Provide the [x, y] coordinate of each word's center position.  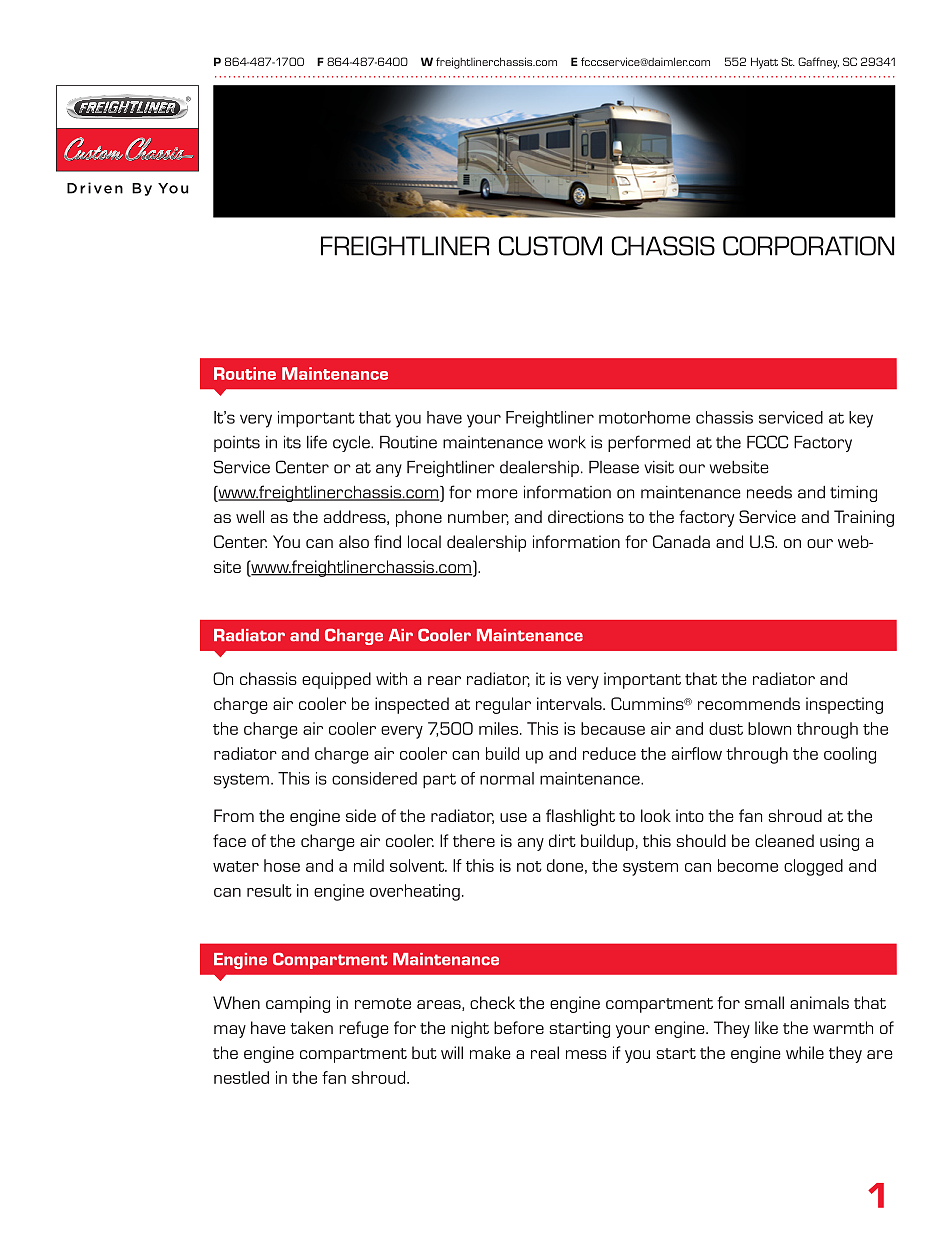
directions [586, 516]
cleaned [784, 840]
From [234, 815]
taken [311, 1027]
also [354, 541]
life [317, 442]
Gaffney [818, 63]
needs [769, 492]
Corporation [808, 246]
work [567, 442]
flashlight [580, 817]
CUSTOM [550, 246]
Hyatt [764, 63]
